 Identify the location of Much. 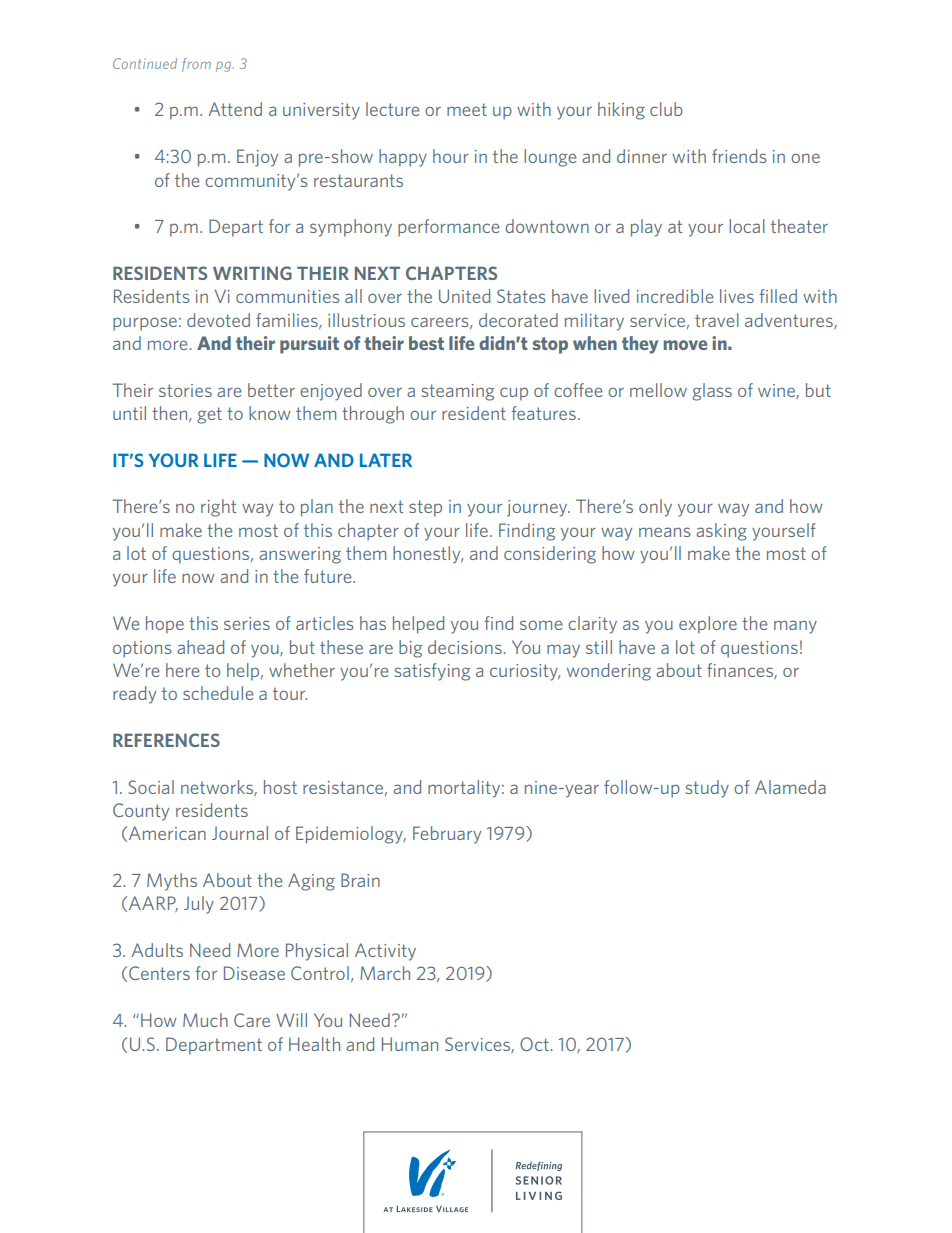
(205, 1020).
